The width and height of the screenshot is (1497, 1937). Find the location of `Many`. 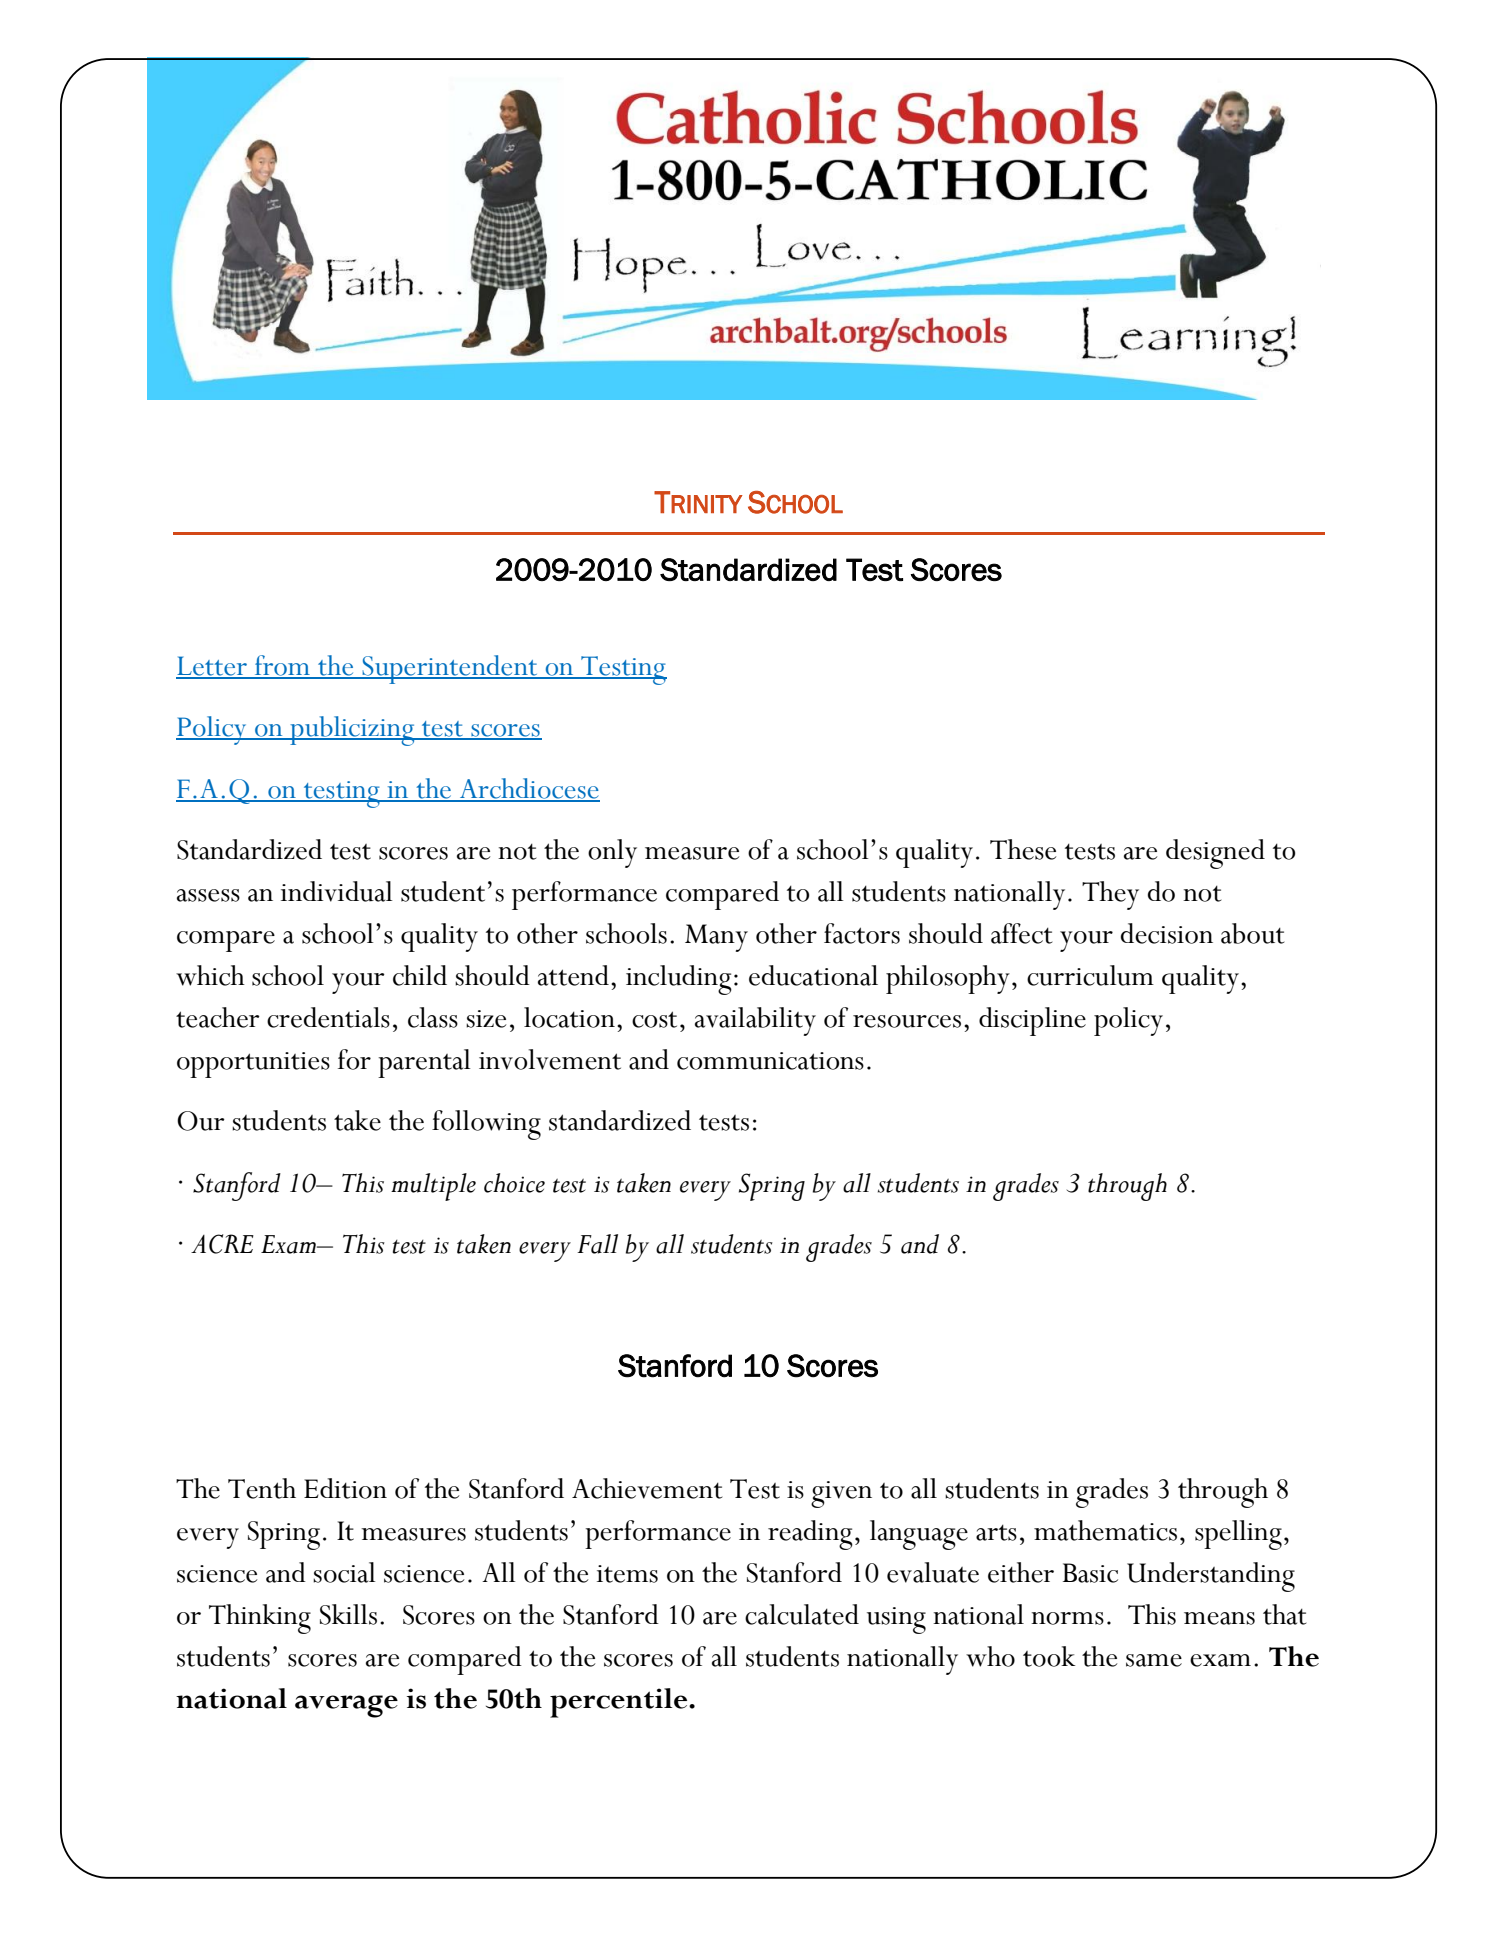

Many is located at coordinates (716, 938).
